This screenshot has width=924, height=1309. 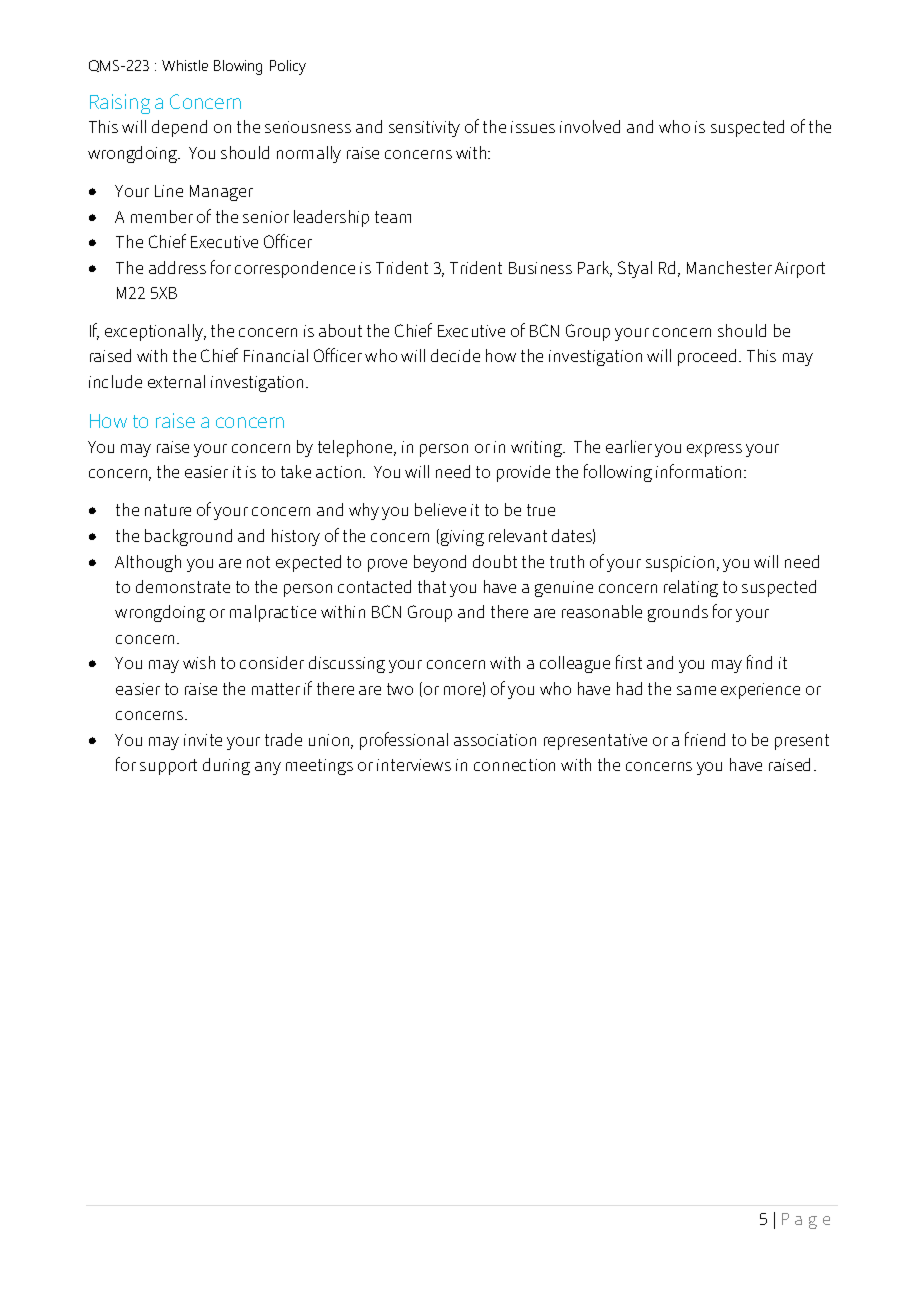 What do you see at coordinates (462, 538) in the screenshot?
I see `giving` at bounding box center [462, 538].
